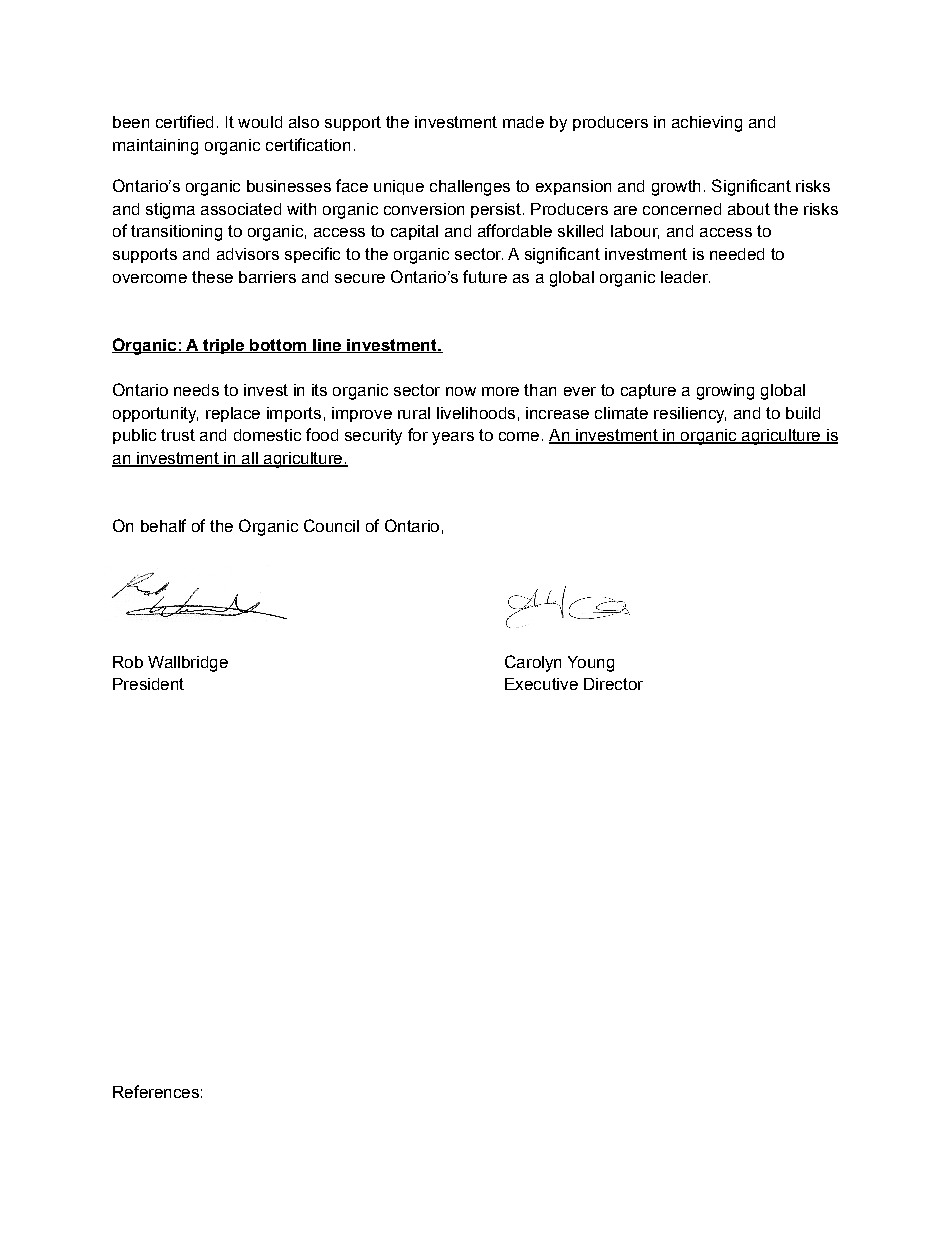  Describe the element at coordinates (690, 415) in the image. I see `resiliency` at that location.
